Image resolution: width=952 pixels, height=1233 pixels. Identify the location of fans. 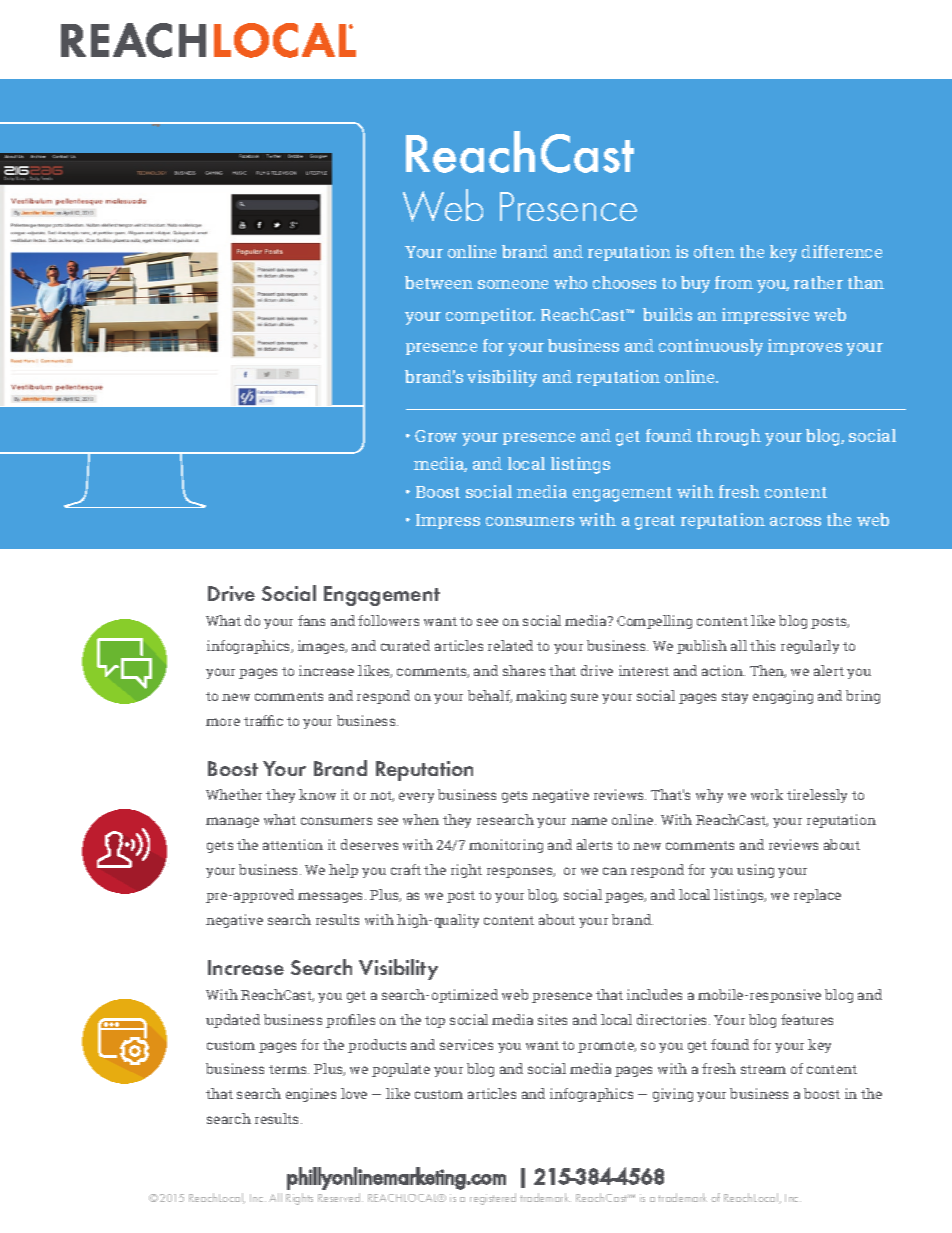
(311, 620).
